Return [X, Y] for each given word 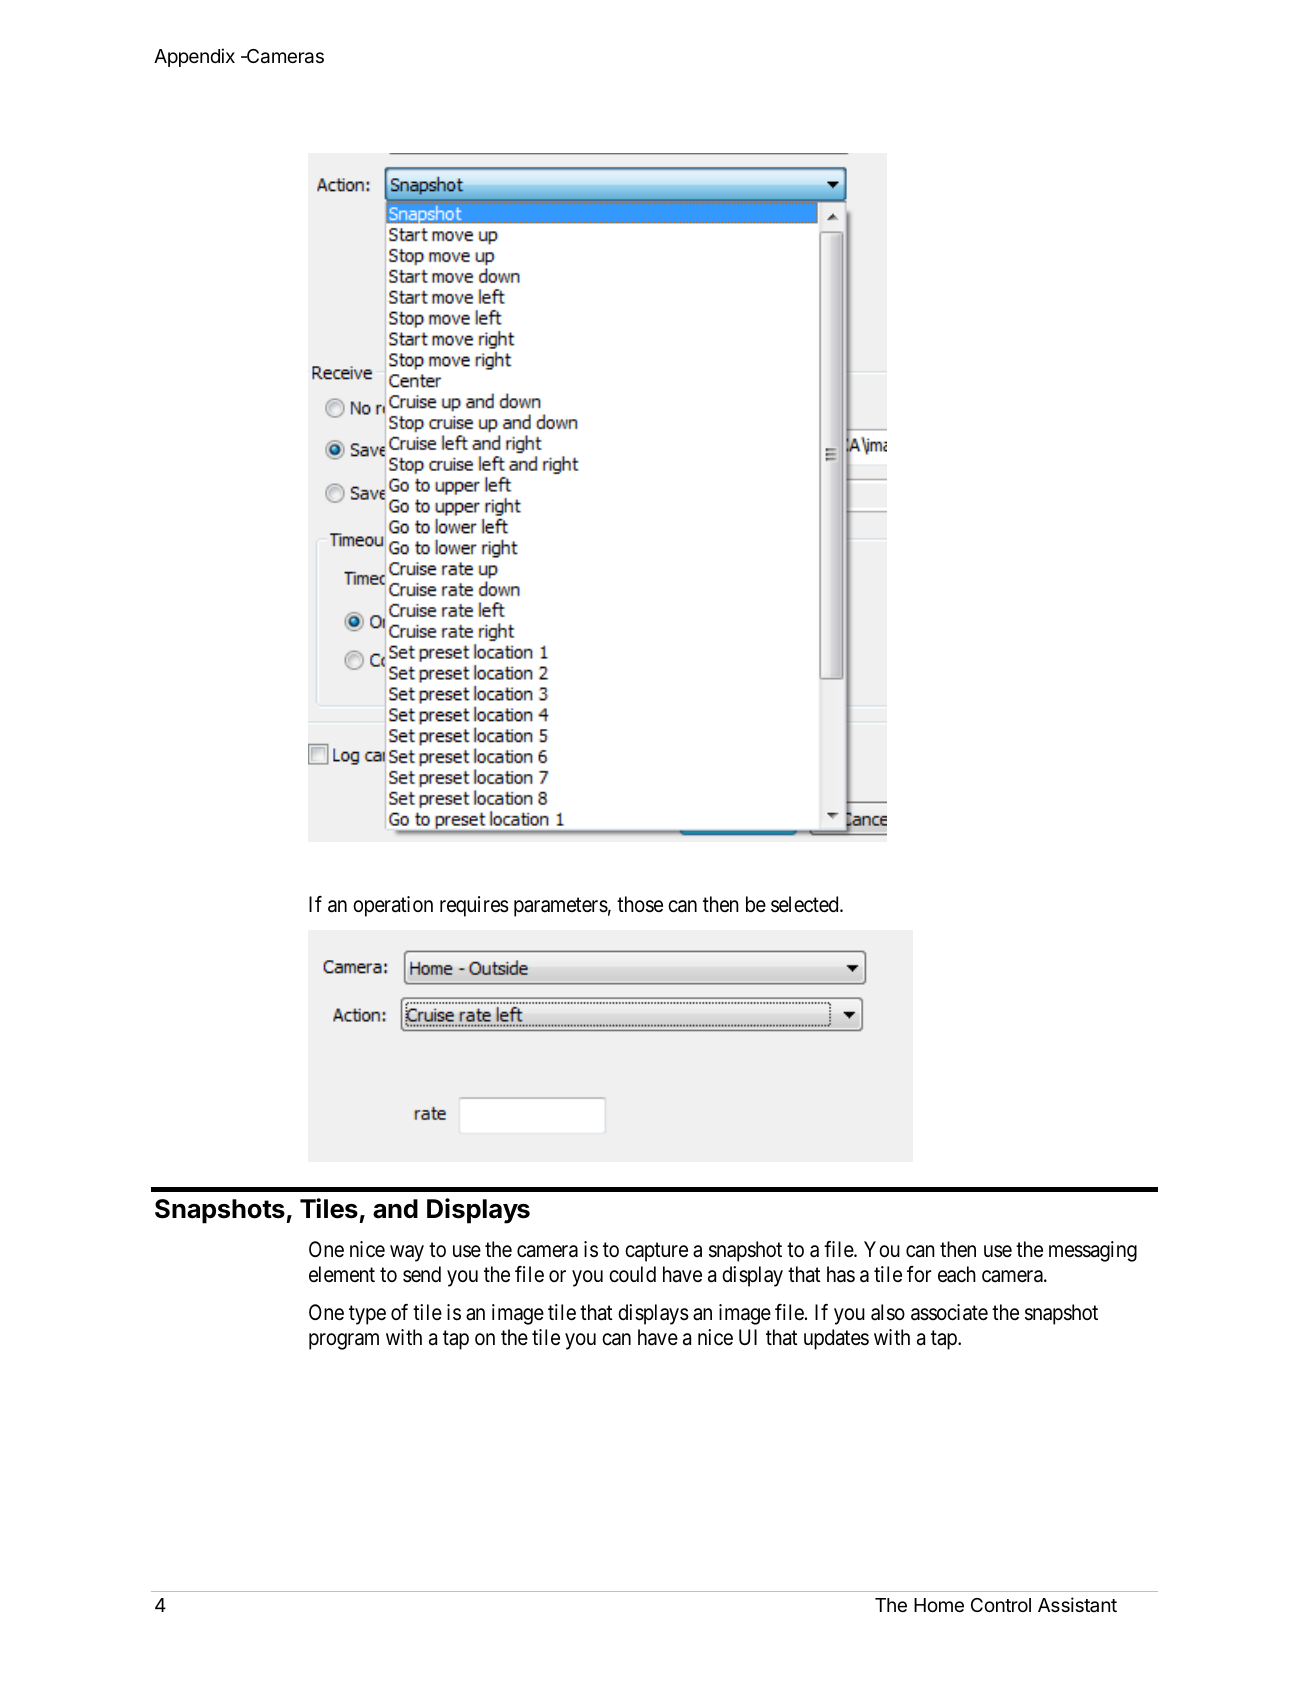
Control [1001, 1605]
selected [806, 904]
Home [939, 1605]
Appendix [194, 57]
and [395, 1209]
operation [393, 906]
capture [656, 1252]
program [344, 1341]
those [640, 904]
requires [474, 906]
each [957, 1274]
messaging [1093, 1251]
